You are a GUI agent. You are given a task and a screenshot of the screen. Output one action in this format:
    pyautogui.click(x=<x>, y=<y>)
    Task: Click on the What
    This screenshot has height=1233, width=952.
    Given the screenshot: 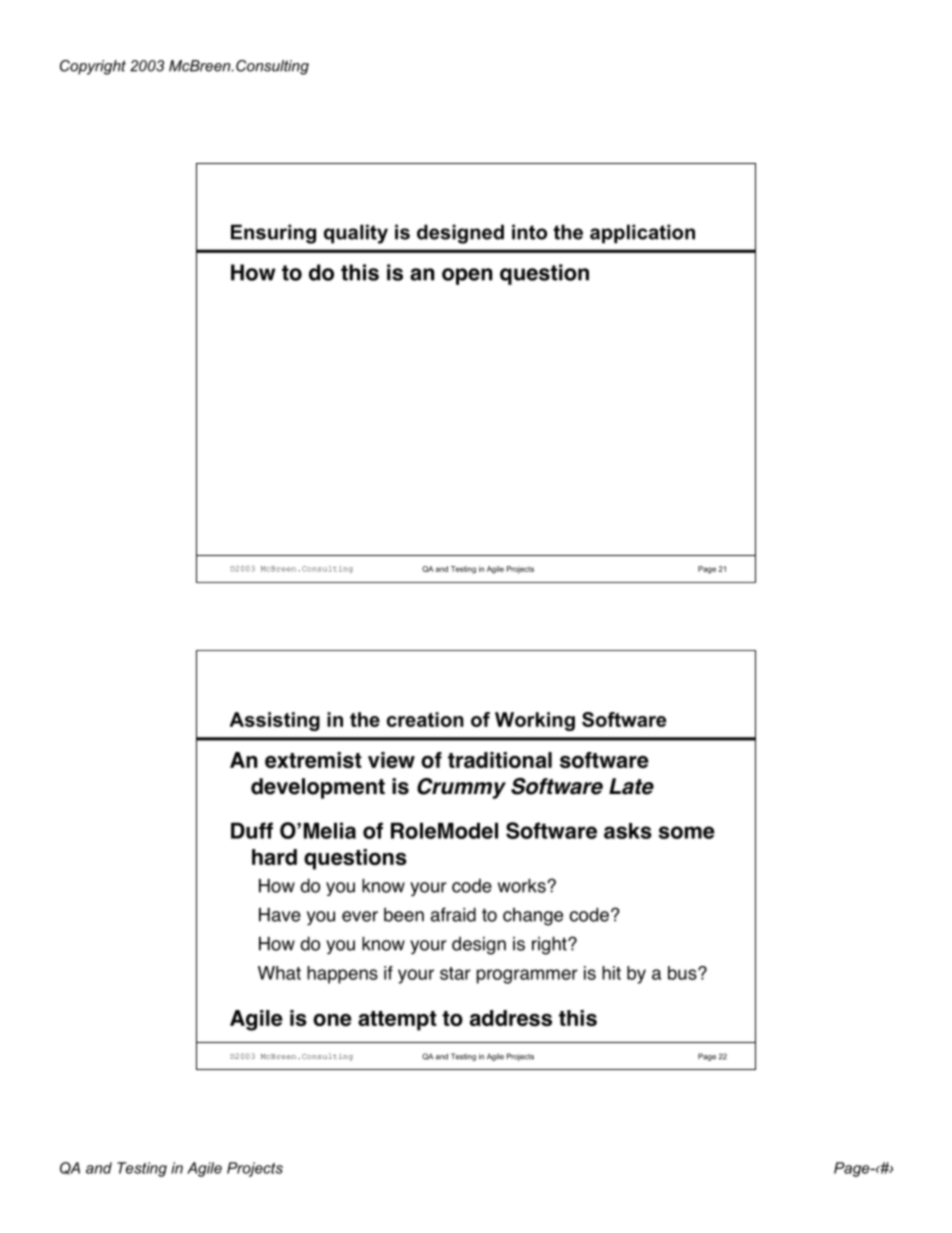 What is the action you would take?
    pyautogui.click(x=279, y=973)
